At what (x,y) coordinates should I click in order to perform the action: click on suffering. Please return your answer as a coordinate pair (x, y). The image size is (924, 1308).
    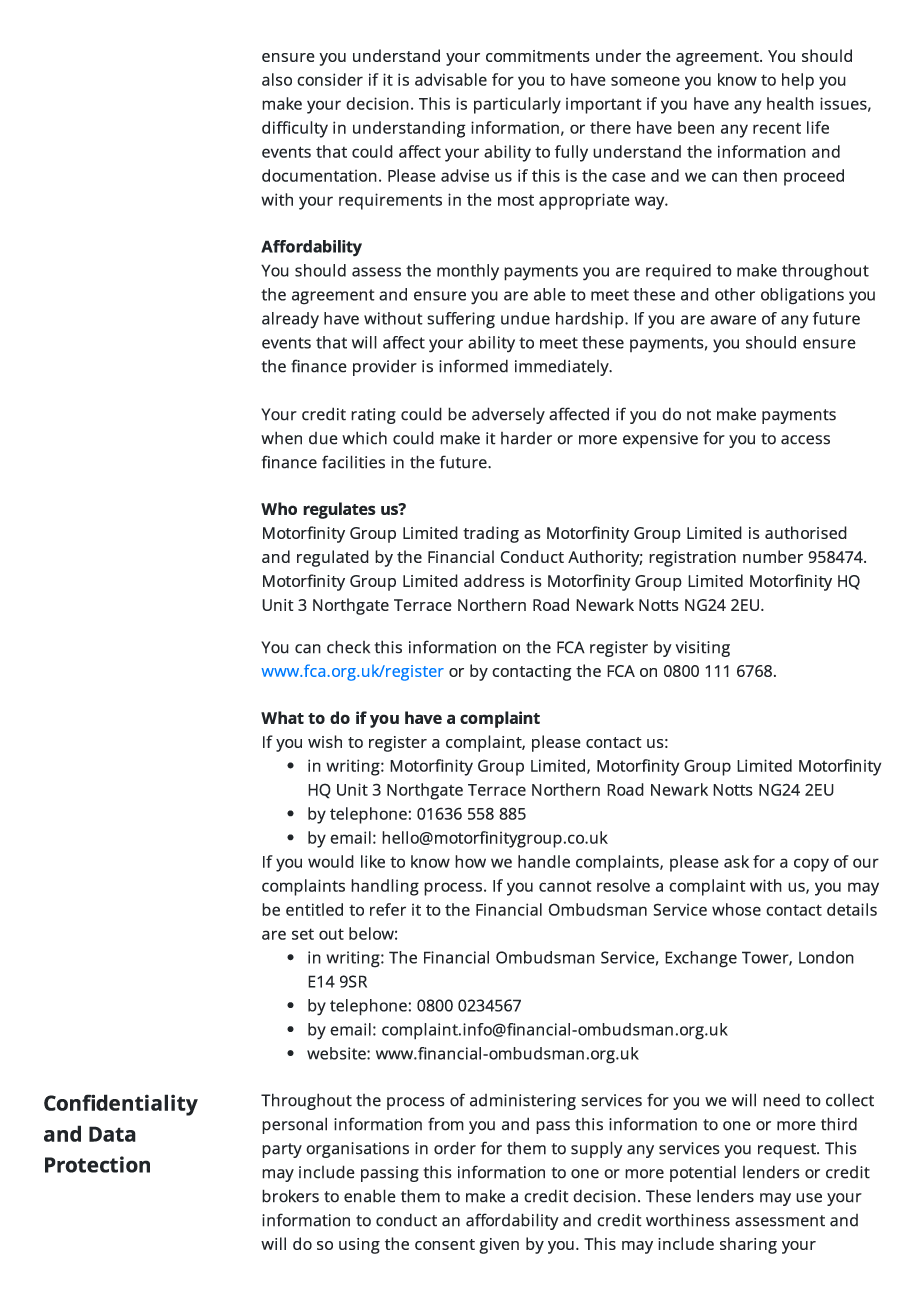
    Looking at the image, I should click on (461, 320).
